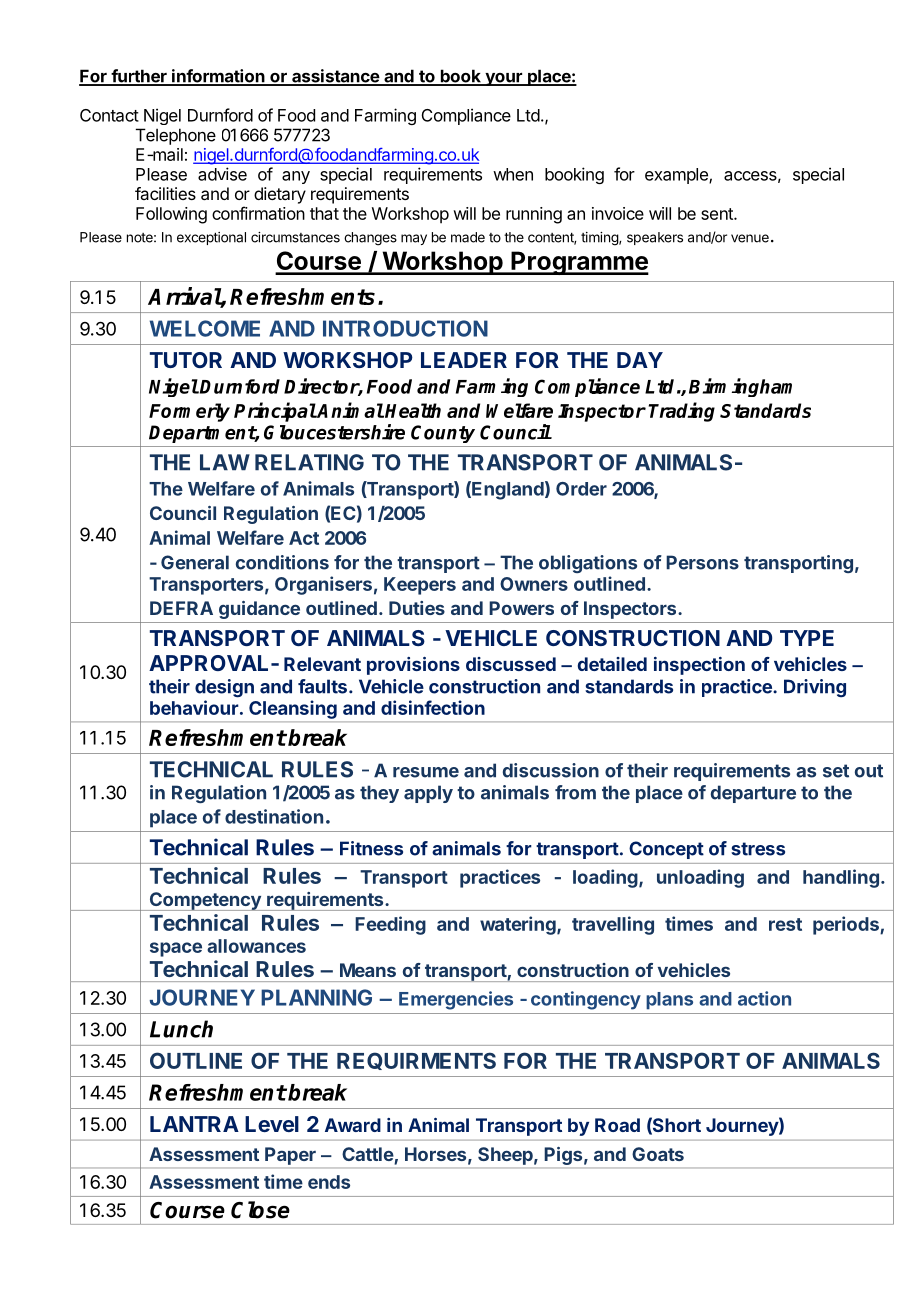  Describe the element at coordinates (176, 136) in the page. I see `Telephone` at that location.
